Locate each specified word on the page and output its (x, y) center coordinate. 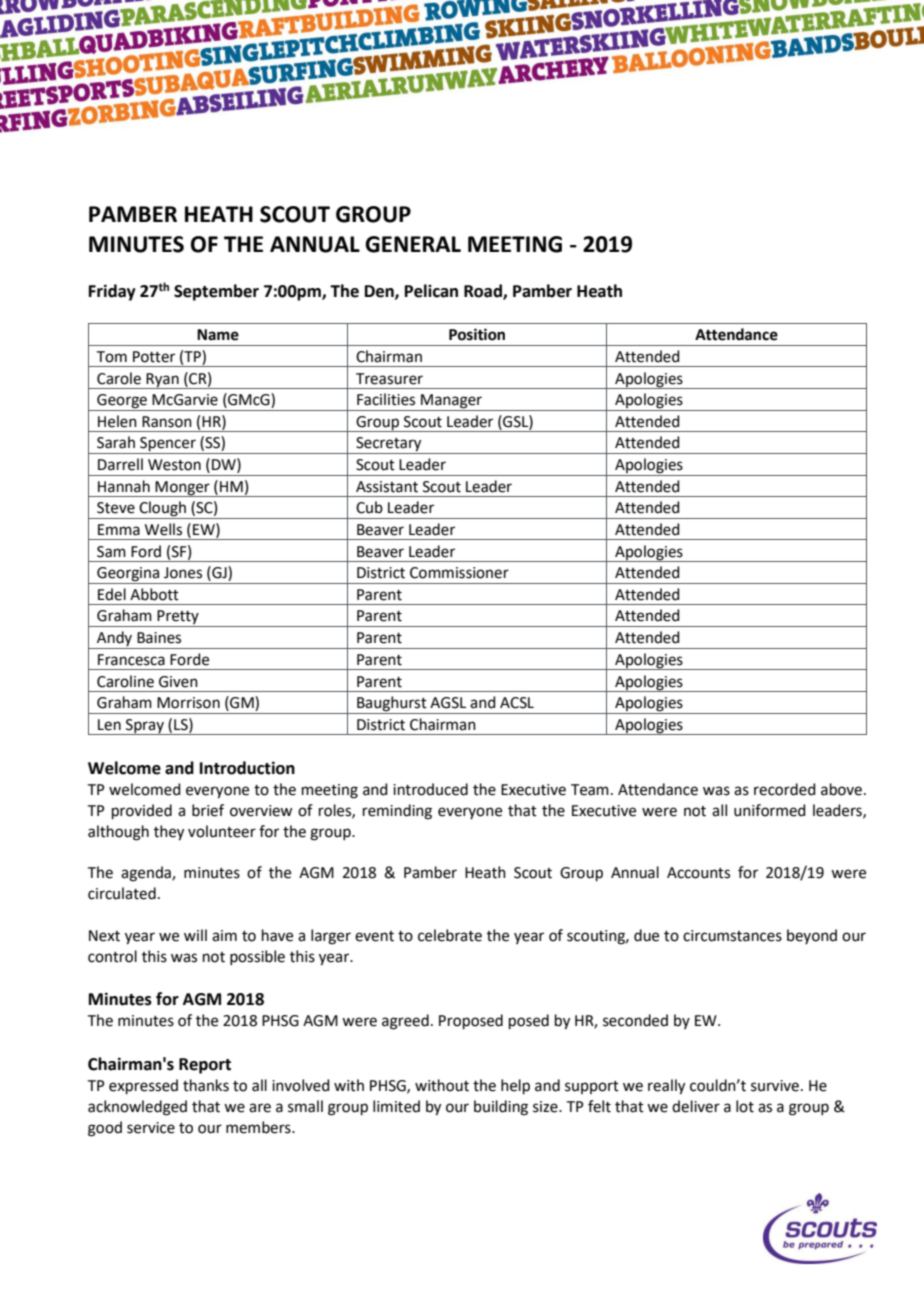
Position (477, 334)
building (501, 1108)
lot (745, 1106)
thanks (206, 1085)
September (216, 292)
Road (484, 292)
